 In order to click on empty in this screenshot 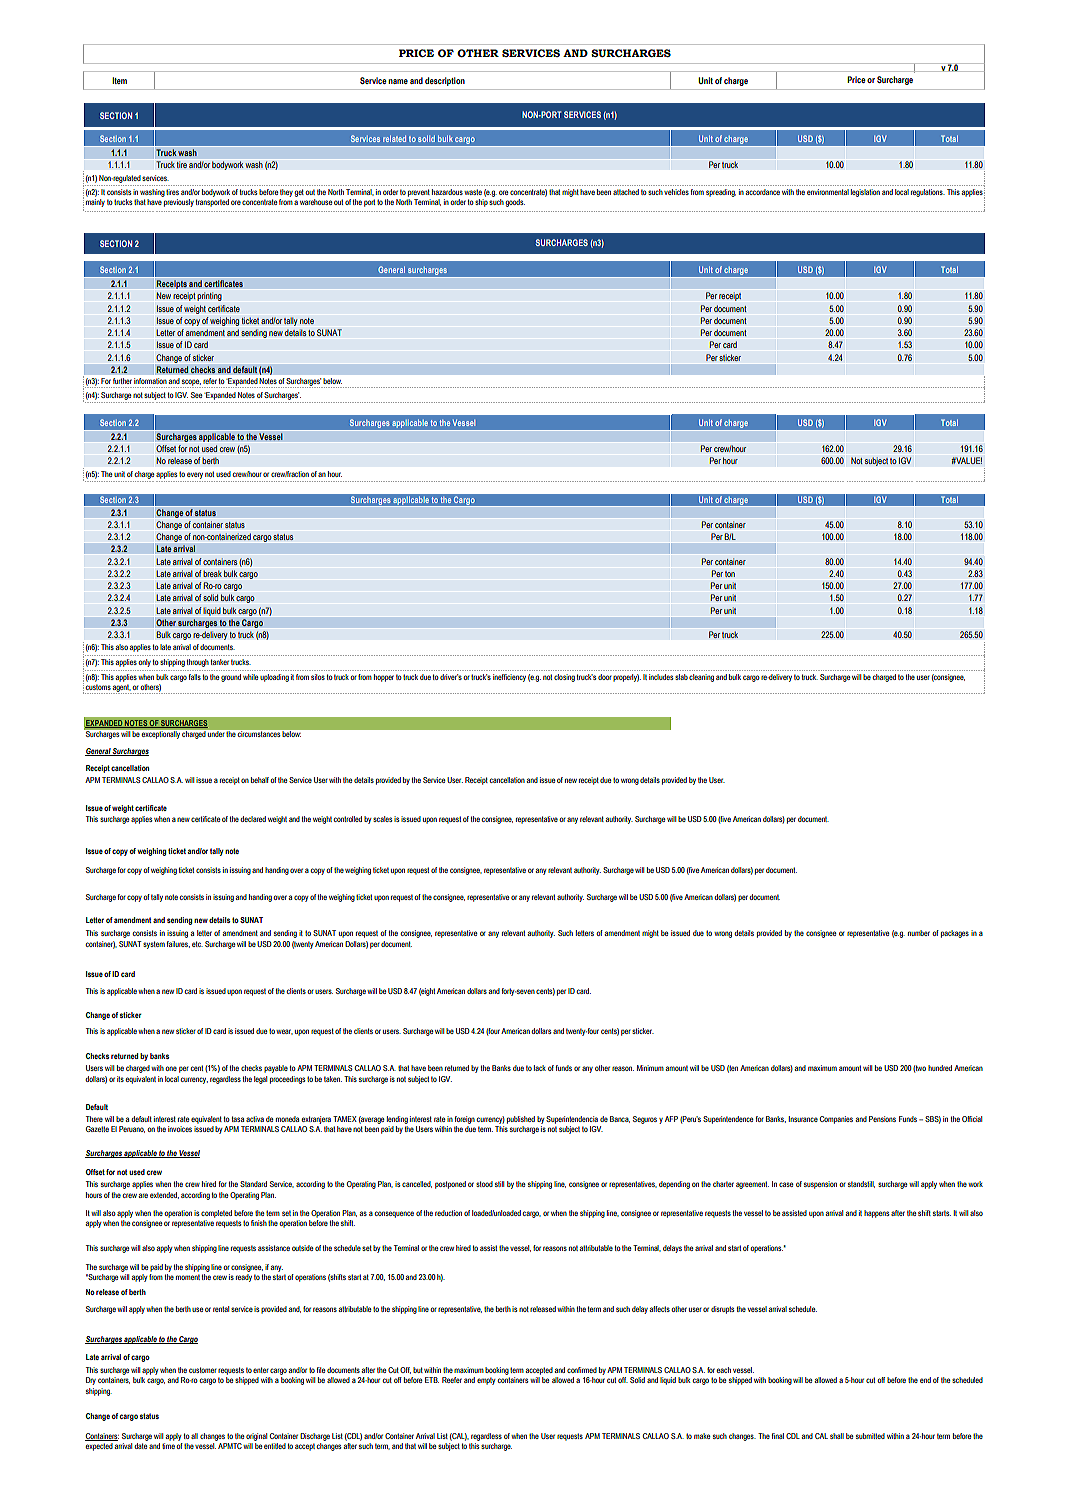, I will do `click(486, 1381)`.
